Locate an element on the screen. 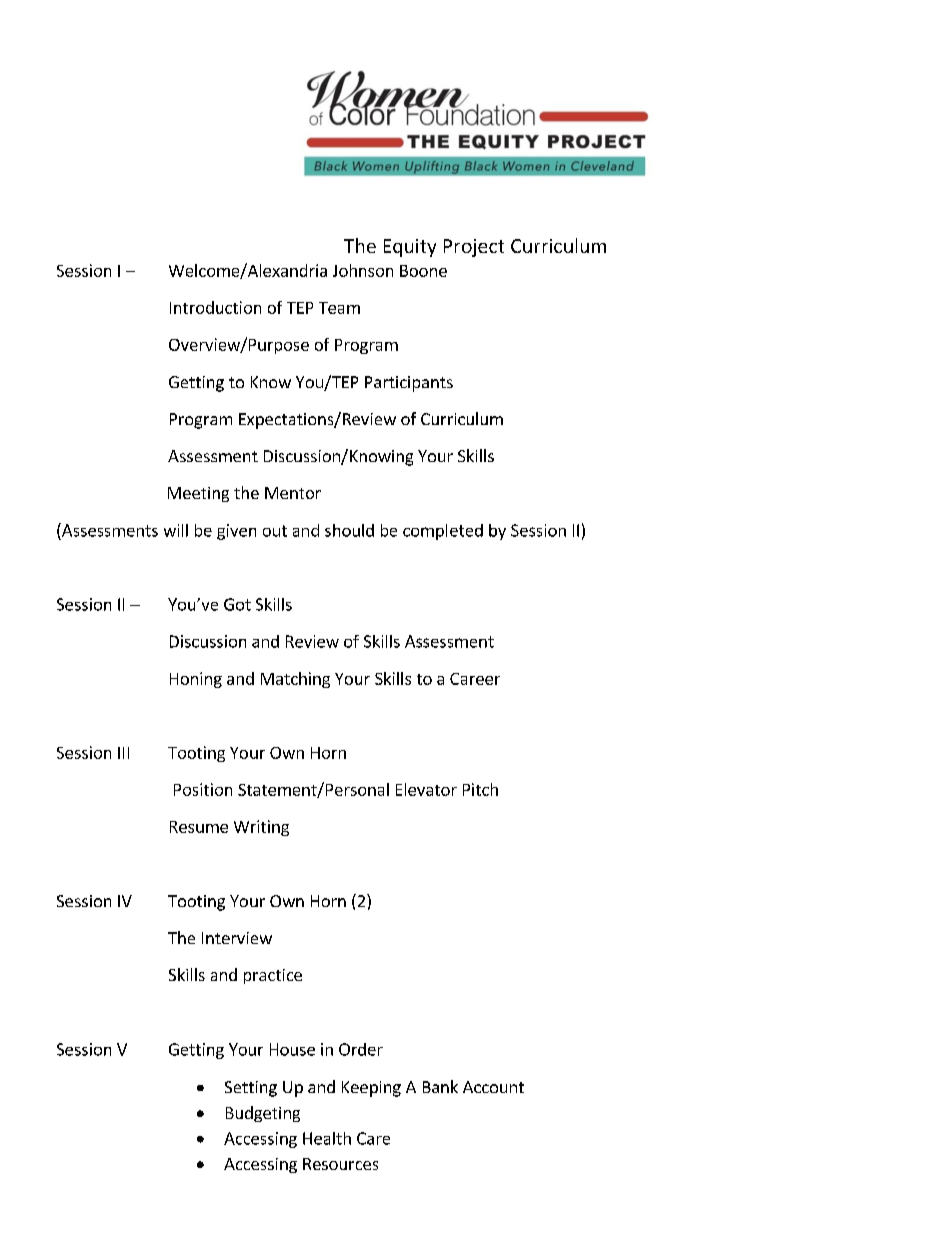  Matching is located at coordinates (295, 680).
